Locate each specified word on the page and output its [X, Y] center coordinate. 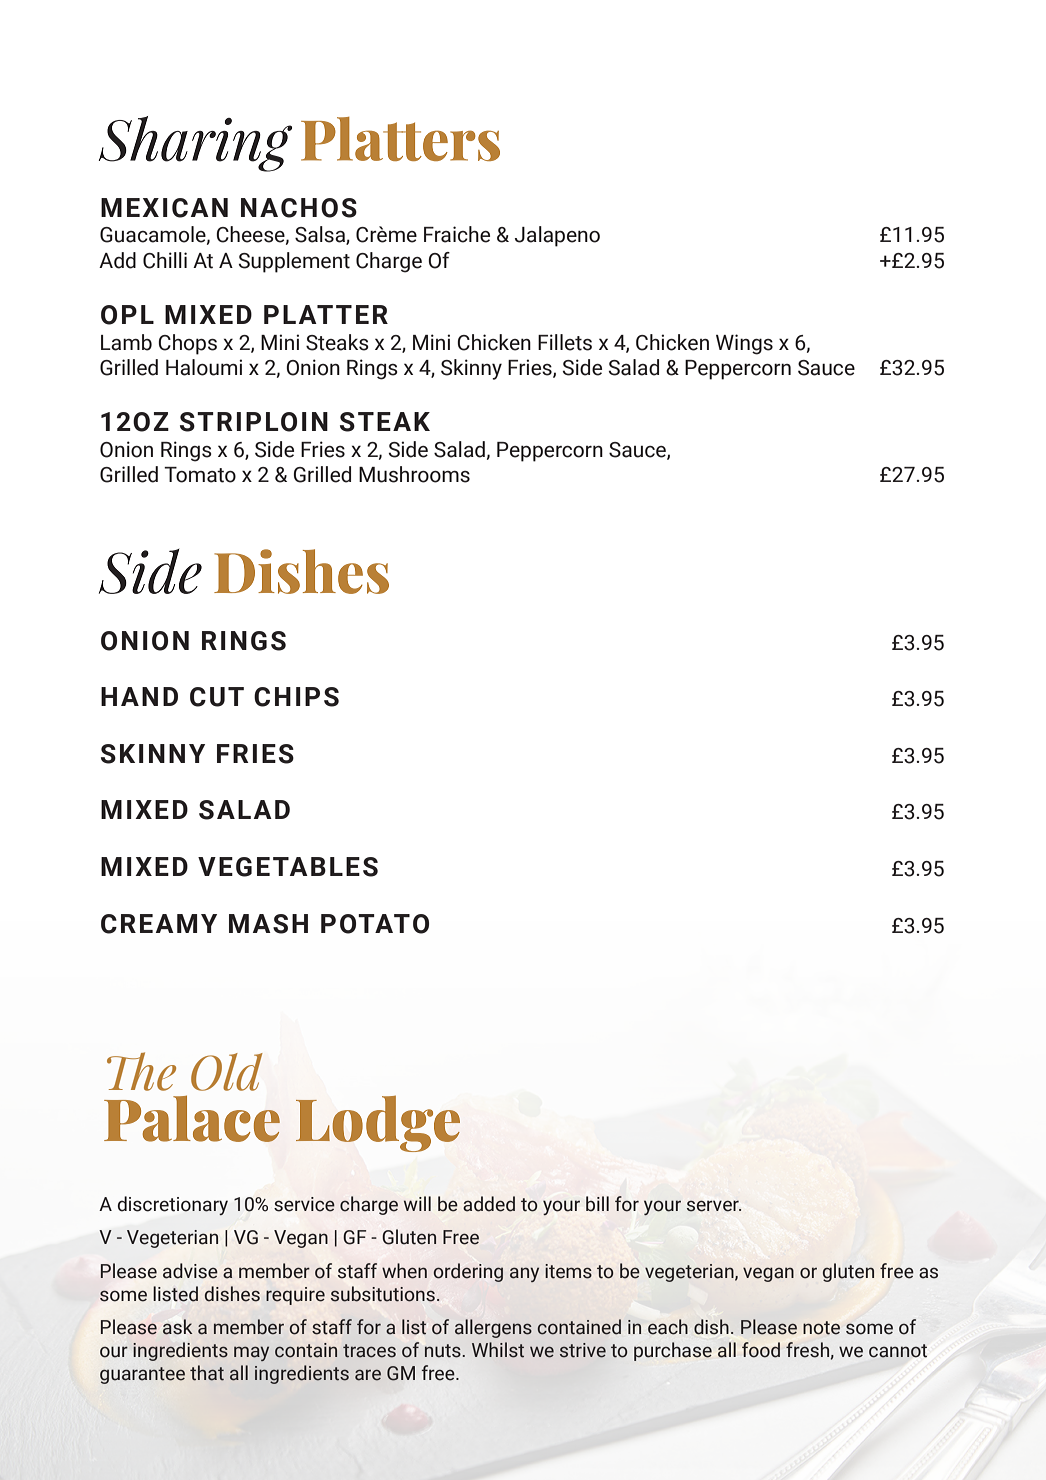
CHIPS [296, 697]
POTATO [375, 924]
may [251, 1353]
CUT [217, 697]
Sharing [195, 144]
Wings [744, 344]
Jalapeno [557, 236]
